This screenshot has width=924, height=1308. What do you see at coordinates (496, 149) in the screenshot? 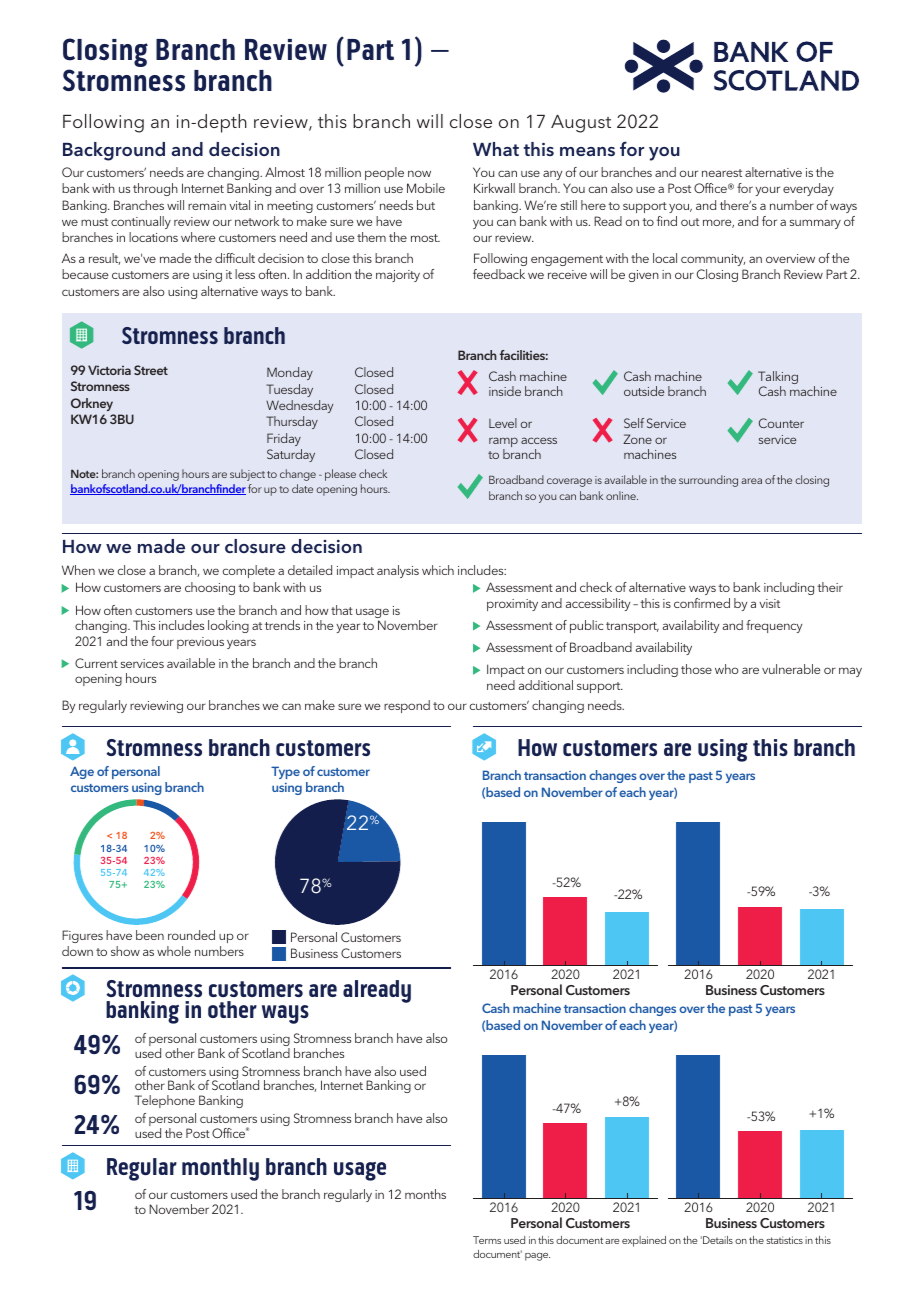
I see `What` at bounding box center [496, 149].
